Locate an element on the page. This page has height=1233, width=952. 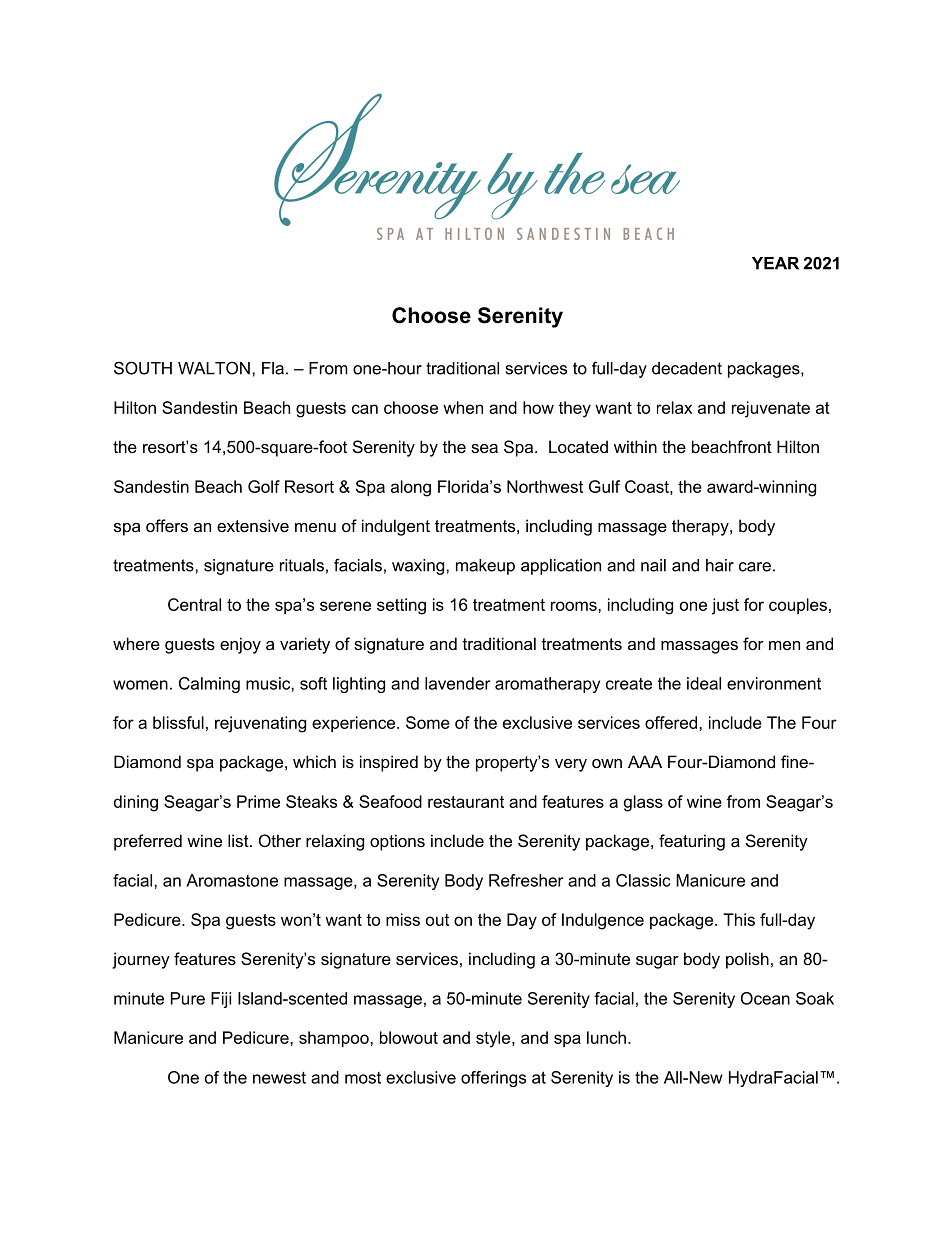
YEAR is located at coordinates (775, 263).
